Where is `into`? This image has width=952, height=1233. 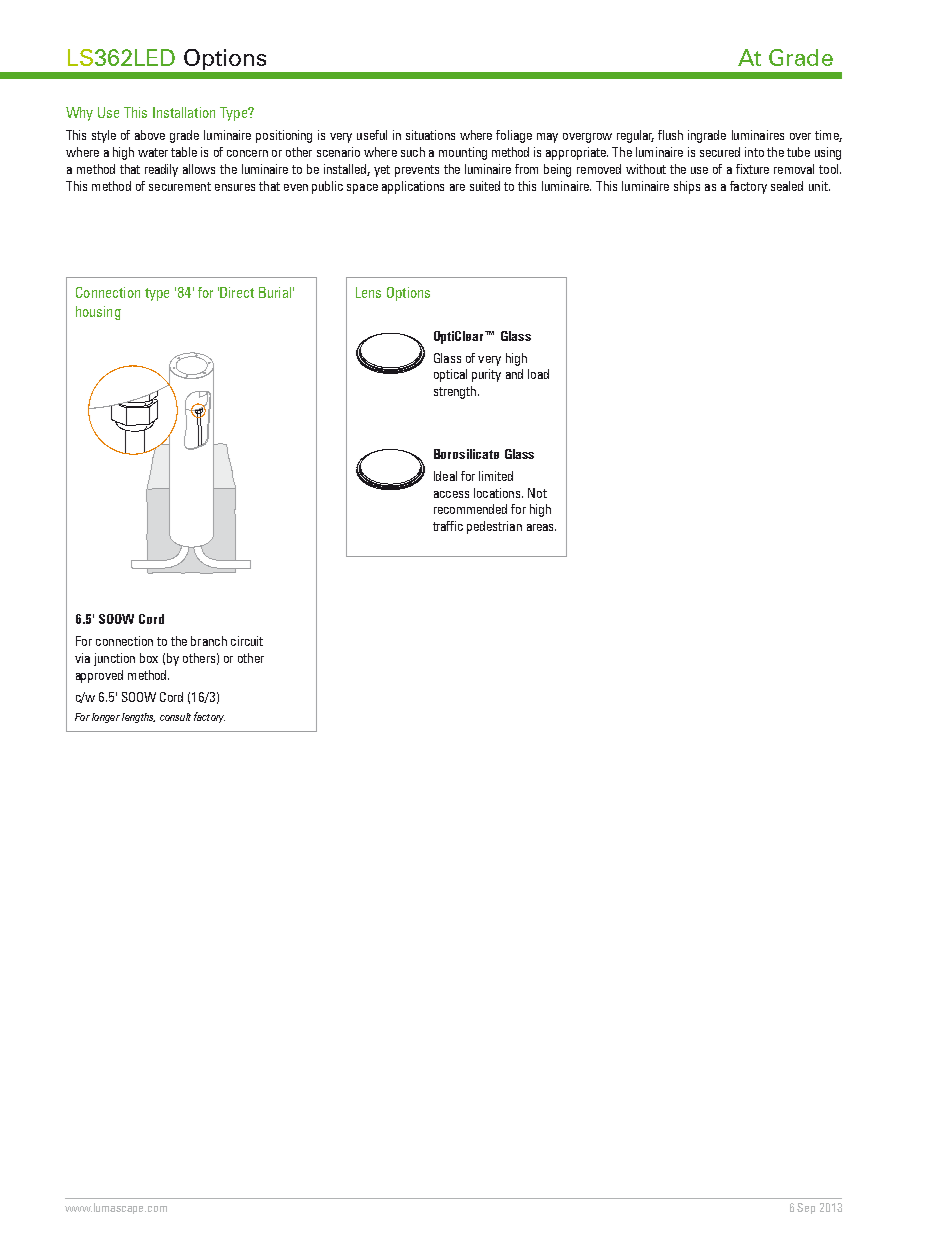 into is located at coordinates (754, 152).
